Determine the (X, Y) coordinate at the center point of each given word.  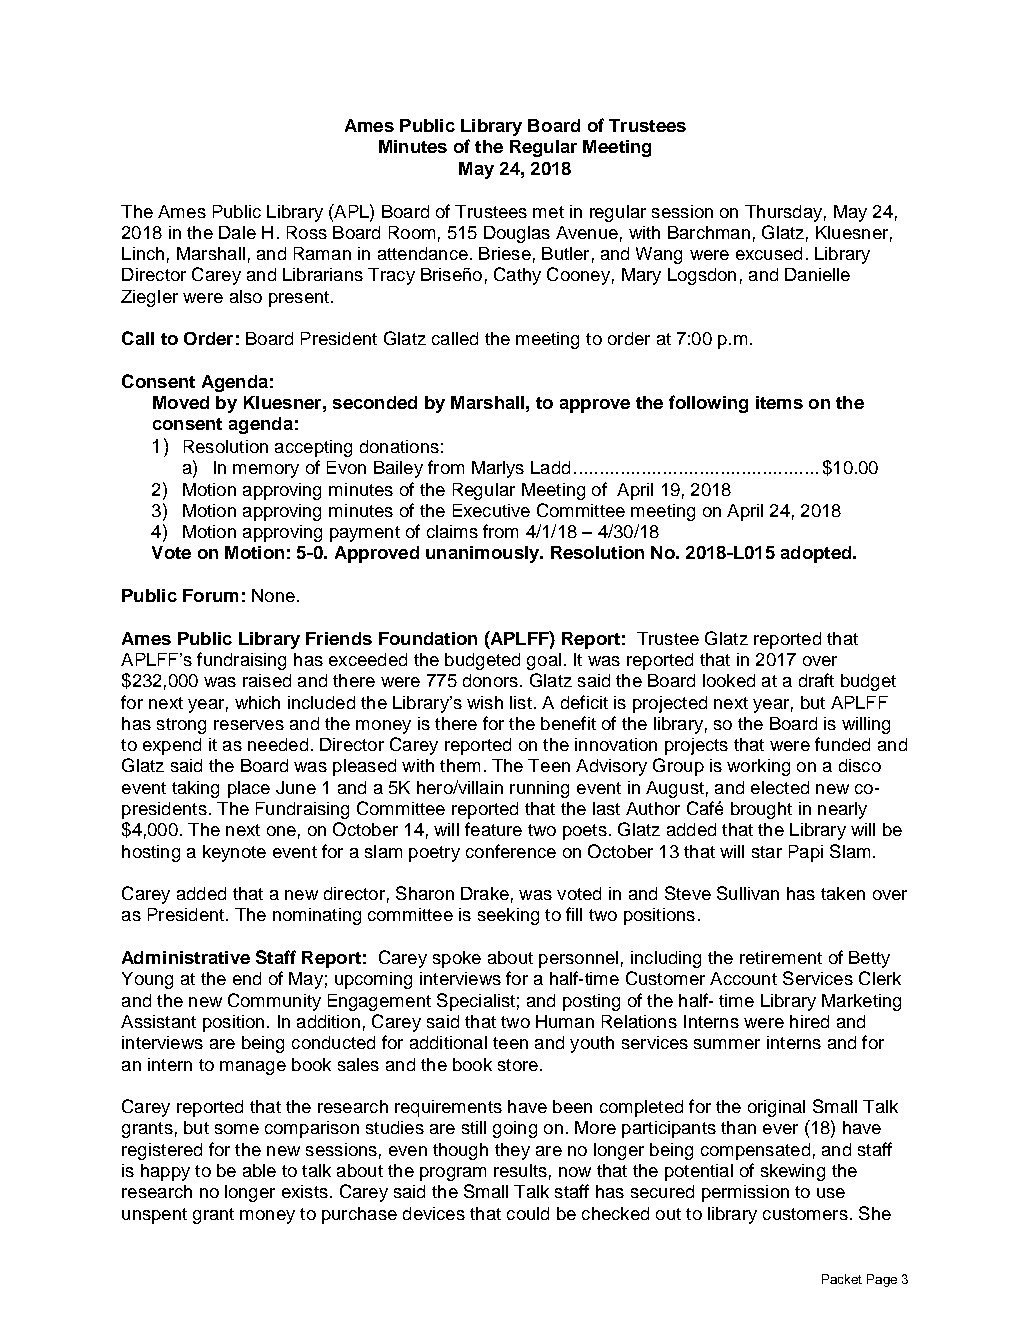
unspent (154, 1216)
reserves (249, 725)
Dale (237, 232)
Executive (491, 510)
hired (809, 1021)
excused (769, 253)
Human (565, 1021)
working (758, 767)
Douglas (517, 234)
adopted (817, 554)
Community (274, 1002)
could (528, 1213)
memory (266, 471)
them (460, 765)
